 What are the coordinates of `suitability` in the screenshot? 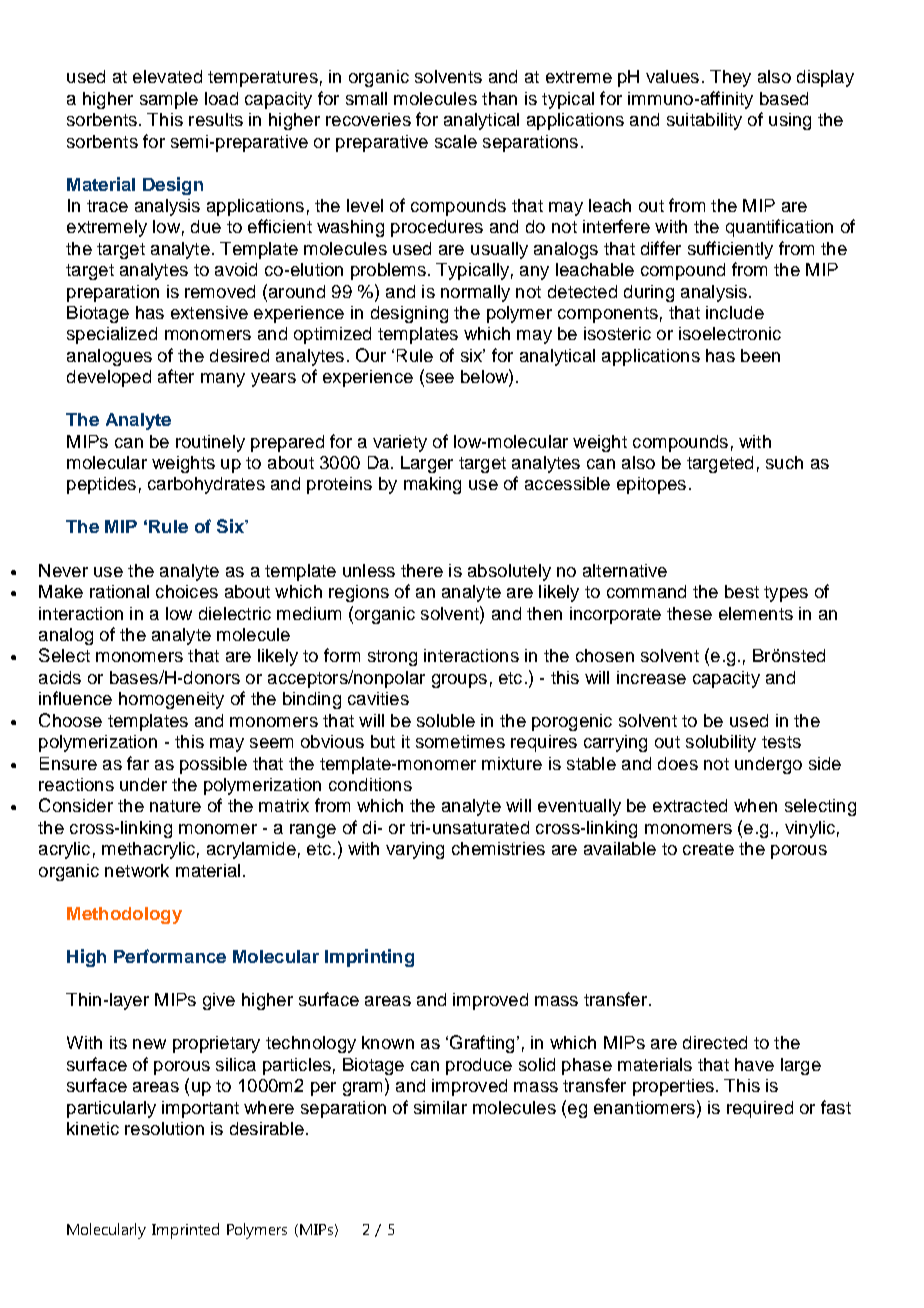 It's located at (704, 121).
